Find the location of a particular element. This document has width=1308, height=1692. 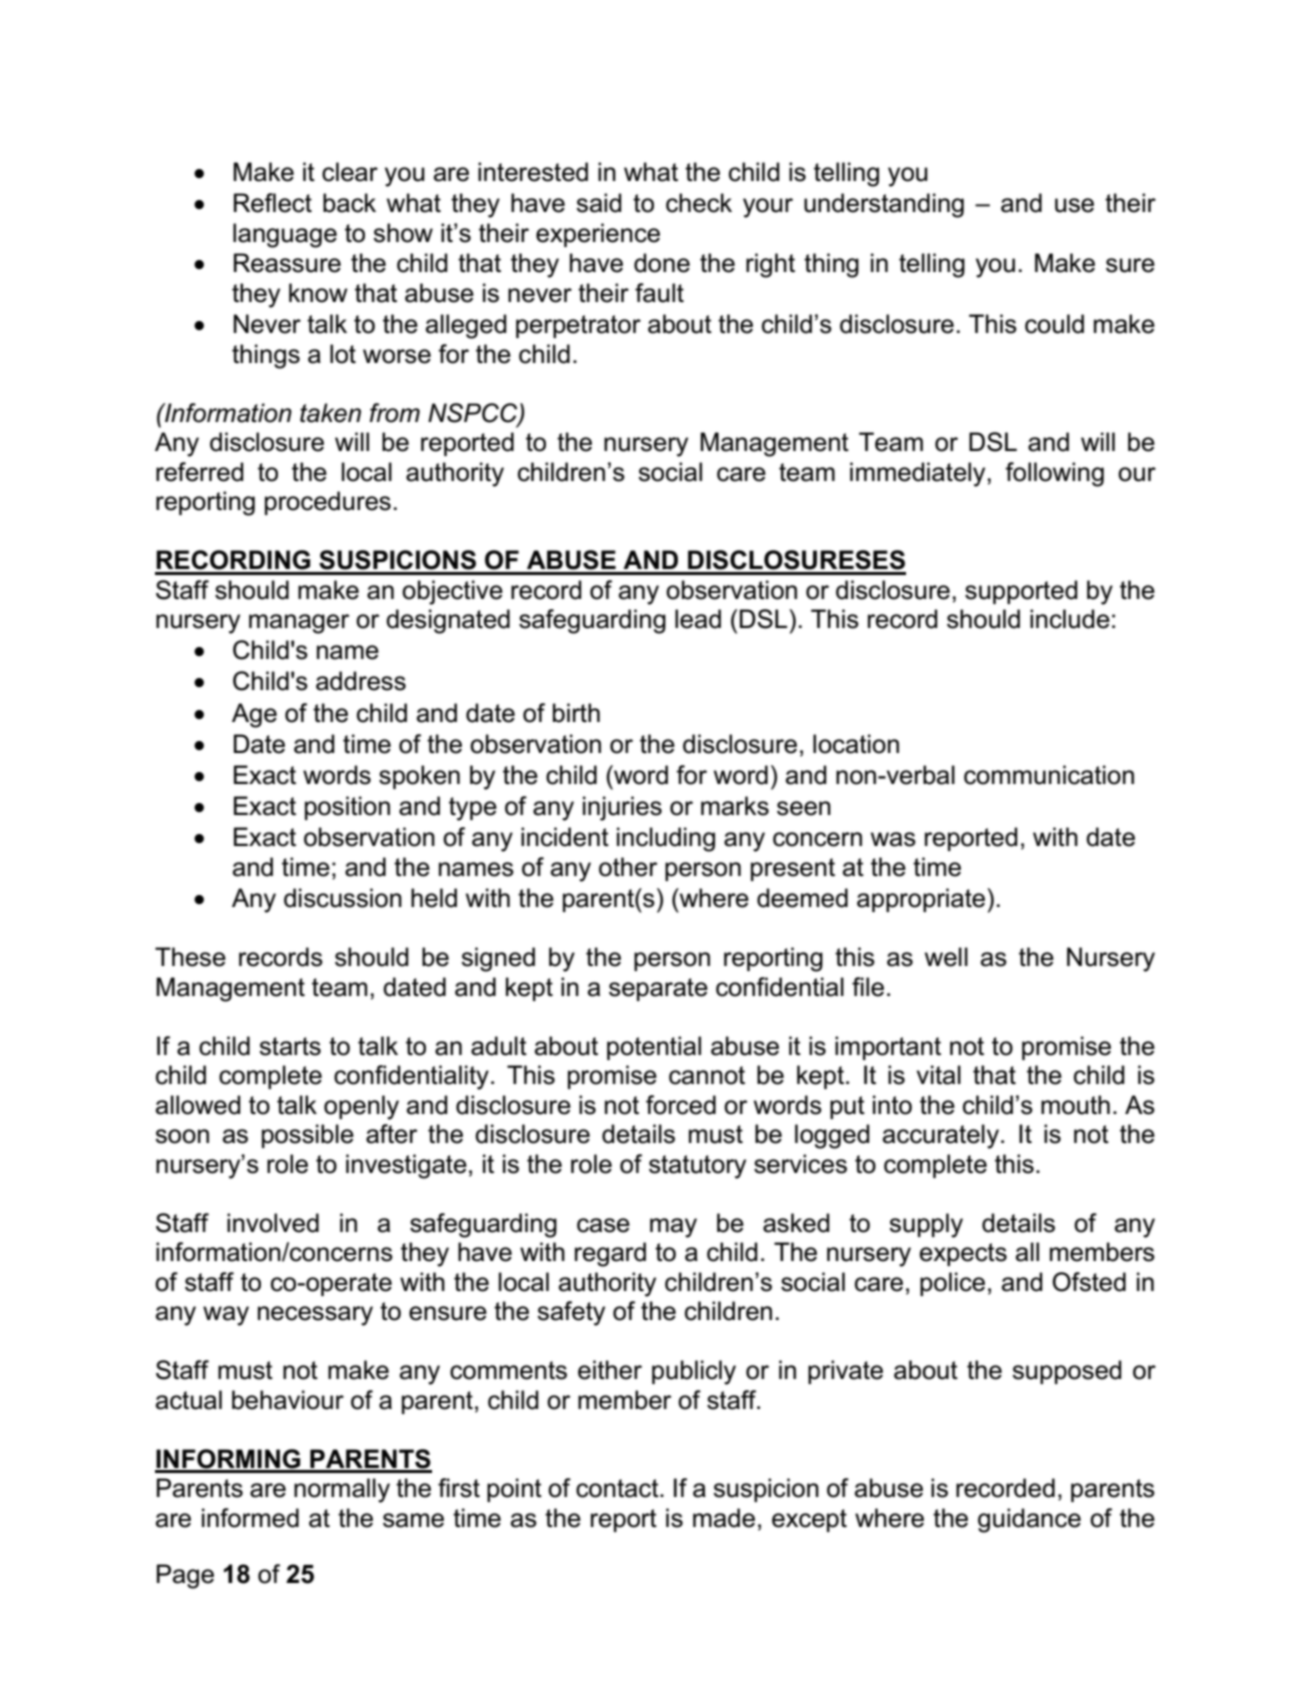

said is located at coordinates (599, 203).
